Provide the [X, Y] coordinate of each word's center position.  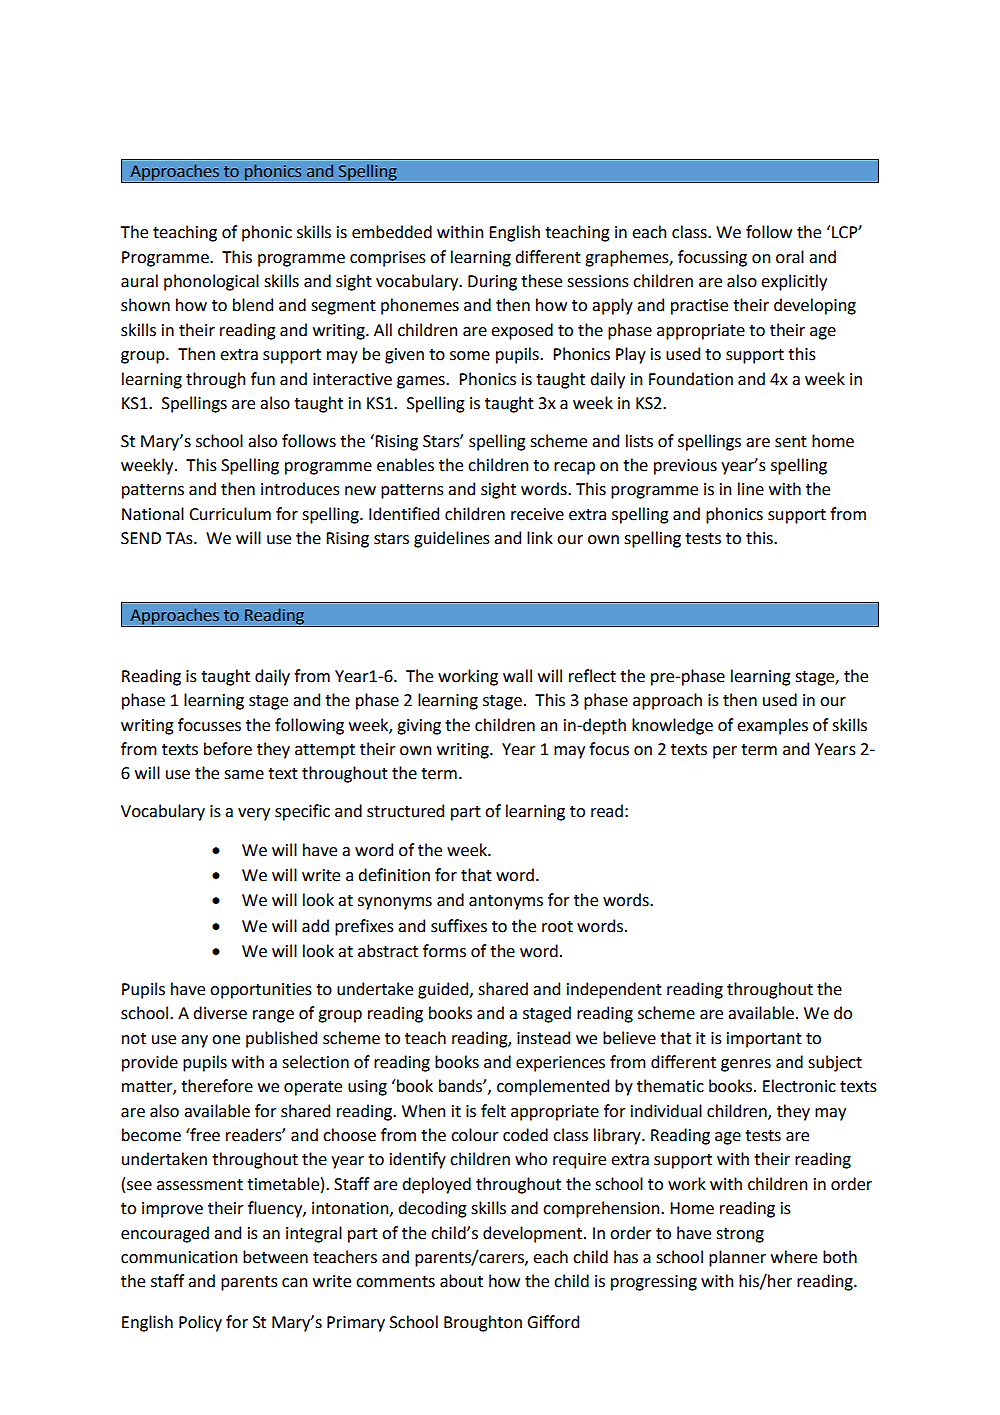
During [492, 283]
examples [772, 726]
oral [790, 257]
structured [405, 811]
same [244, 775]
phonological [211, 282]
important [764, 1040]
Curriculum [230, 514]
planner [737, 1258]
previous [685, 467]
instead [543, 1038]
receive [537, 514]
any [194, 1041]
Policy [200, 1323]
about [461, 1281]
